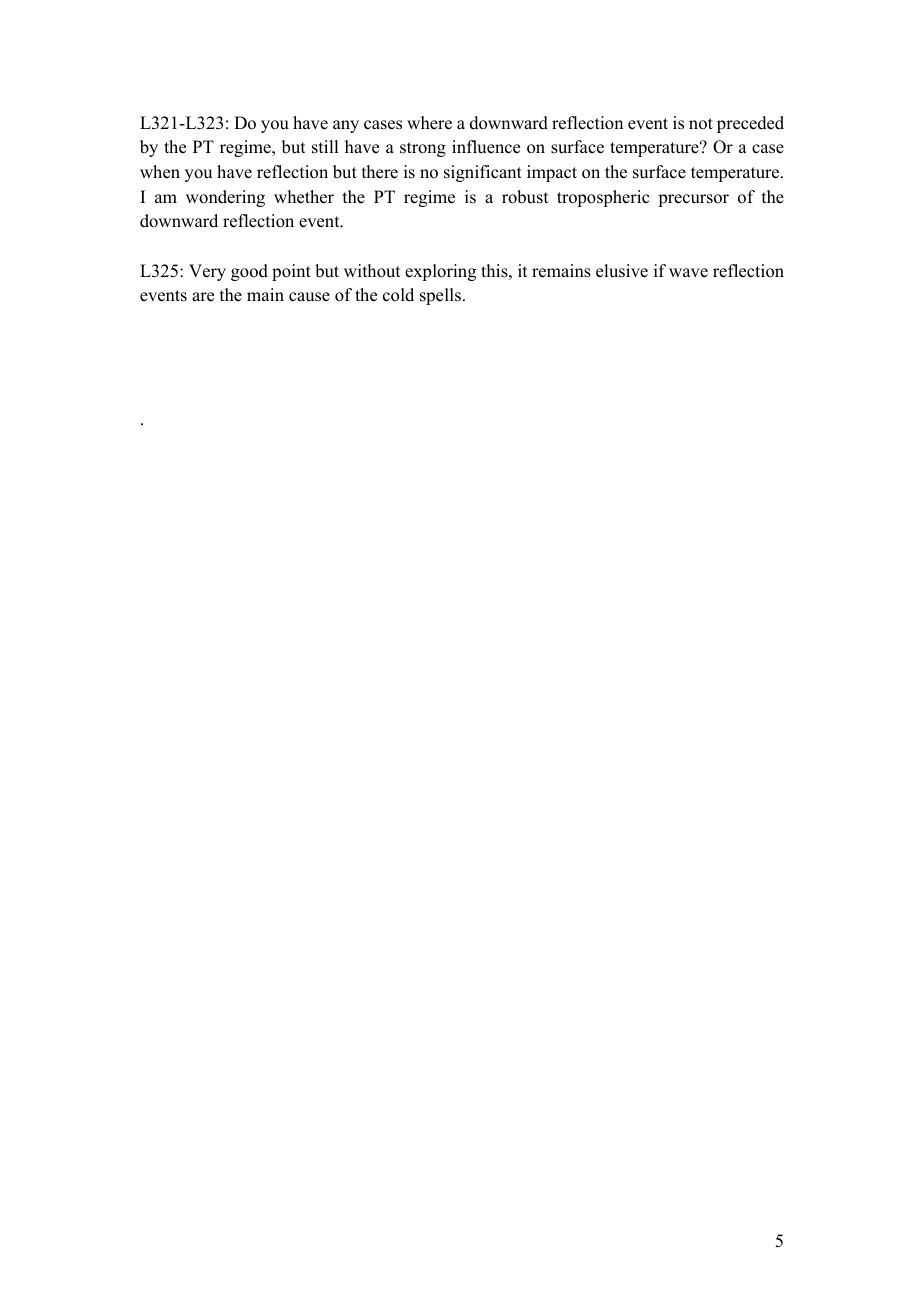  What do you see at coordinates (693, 200) in the screenshot?
I see `precursor` at bounding box center [693, 200].
